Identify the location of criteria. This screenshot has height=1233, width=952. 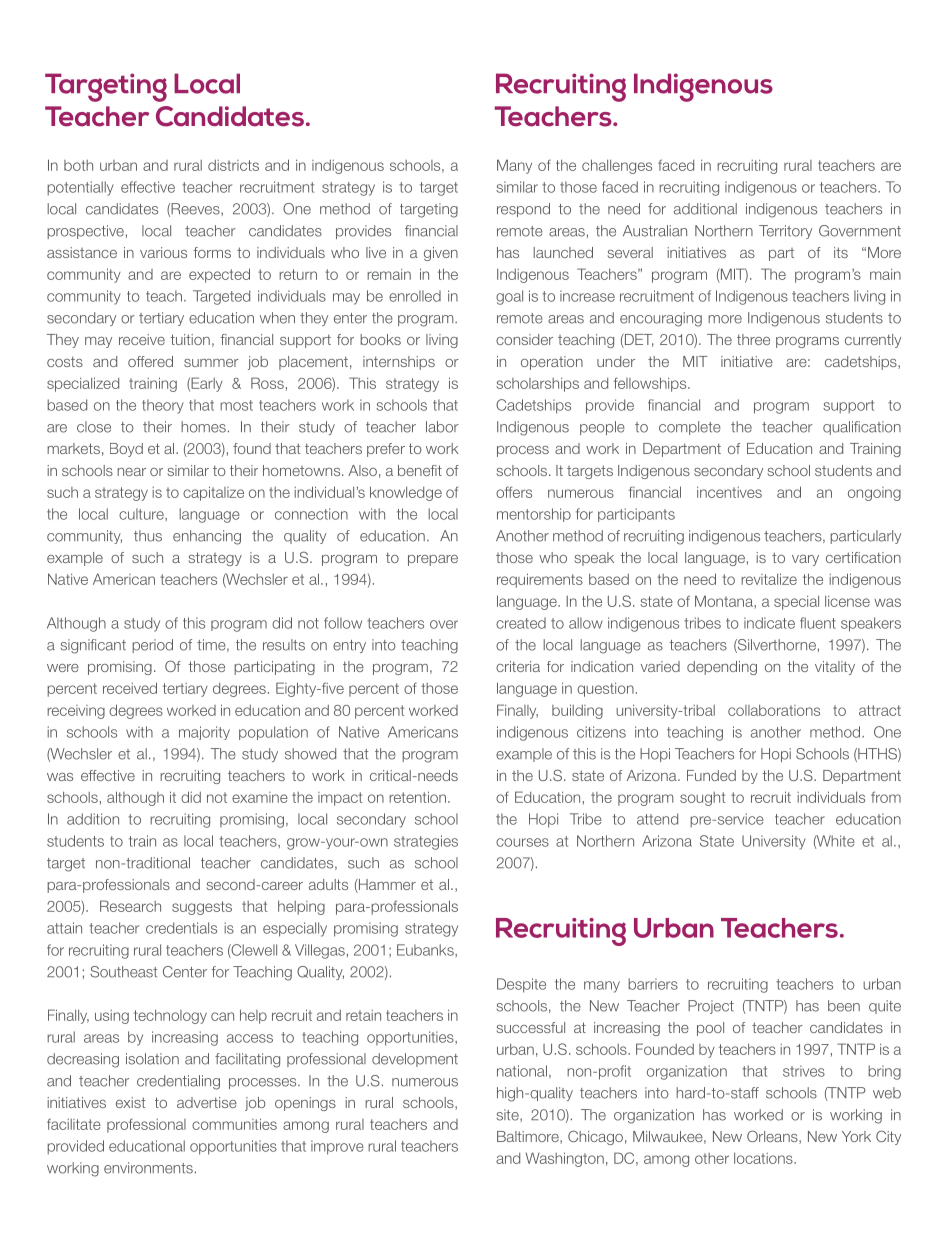
(518, 666).
